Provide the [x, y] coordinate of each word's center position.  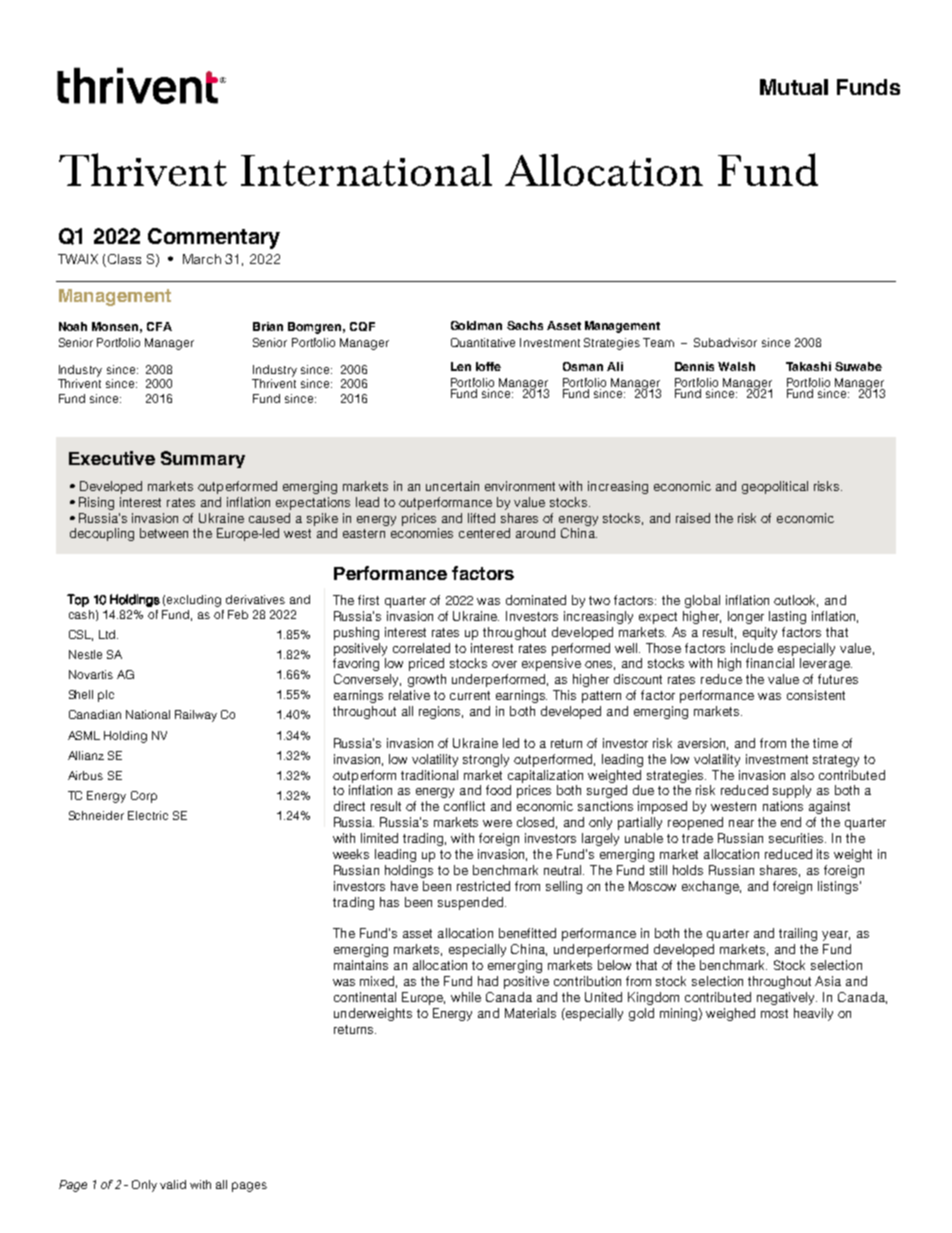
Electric [148, 815]
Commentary [214, 238]
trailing [798, 934]
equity [760, 633]
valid [173, 1184]
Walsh [736, 366]
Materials [530, 1013]
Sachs [525, 325]
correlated [421, 648]
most [774, 1013]
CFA [159, 326]
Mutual [794, 87]
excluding [194, 601]
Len [461, 366]
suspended [472, 903]
